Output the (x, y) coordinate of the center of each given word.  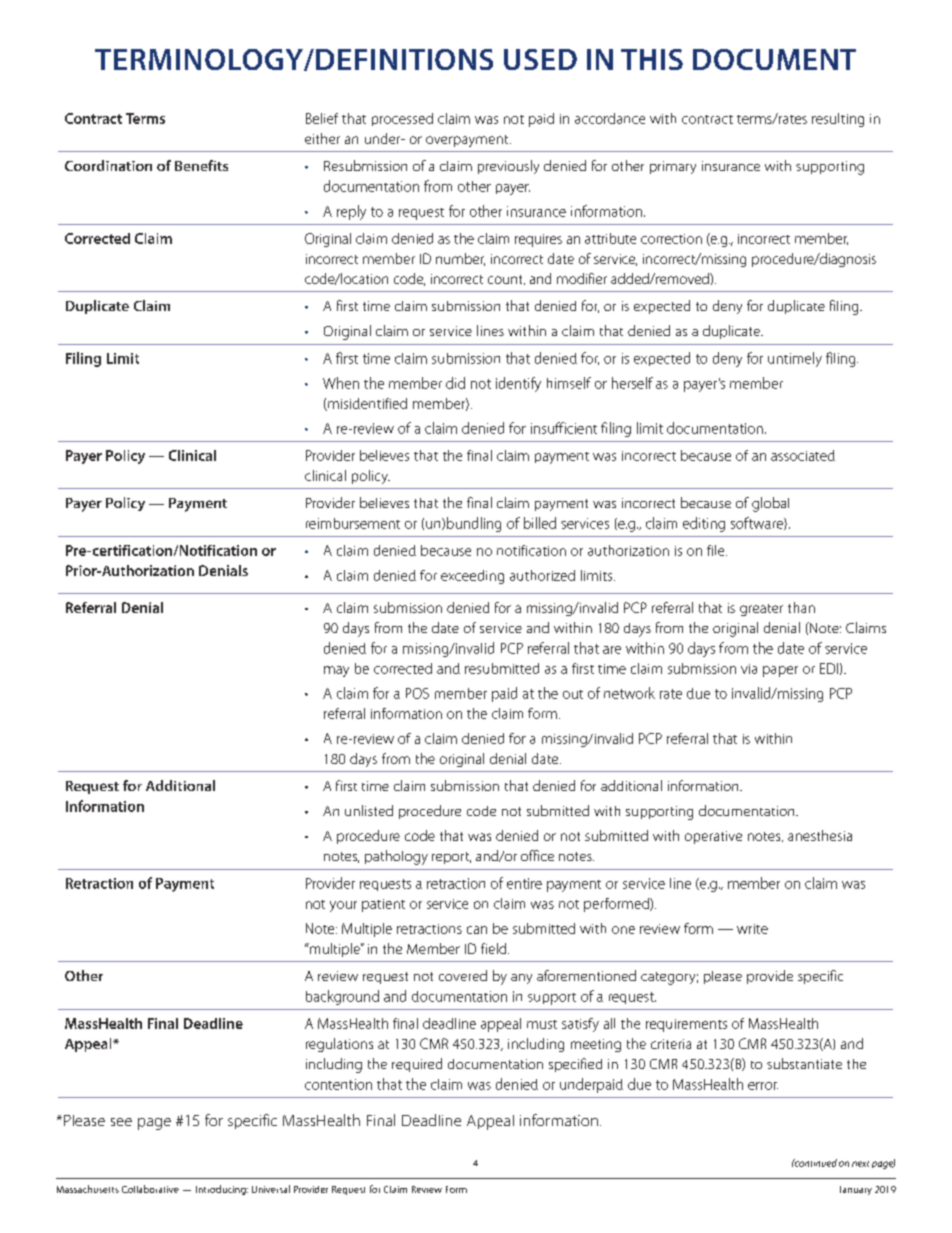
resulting (838, 120)
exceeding (472, 577)
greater (761, 610)
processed (402, 119)
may (336, 671)
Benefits (201, 165)
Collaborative (150, 1189)
